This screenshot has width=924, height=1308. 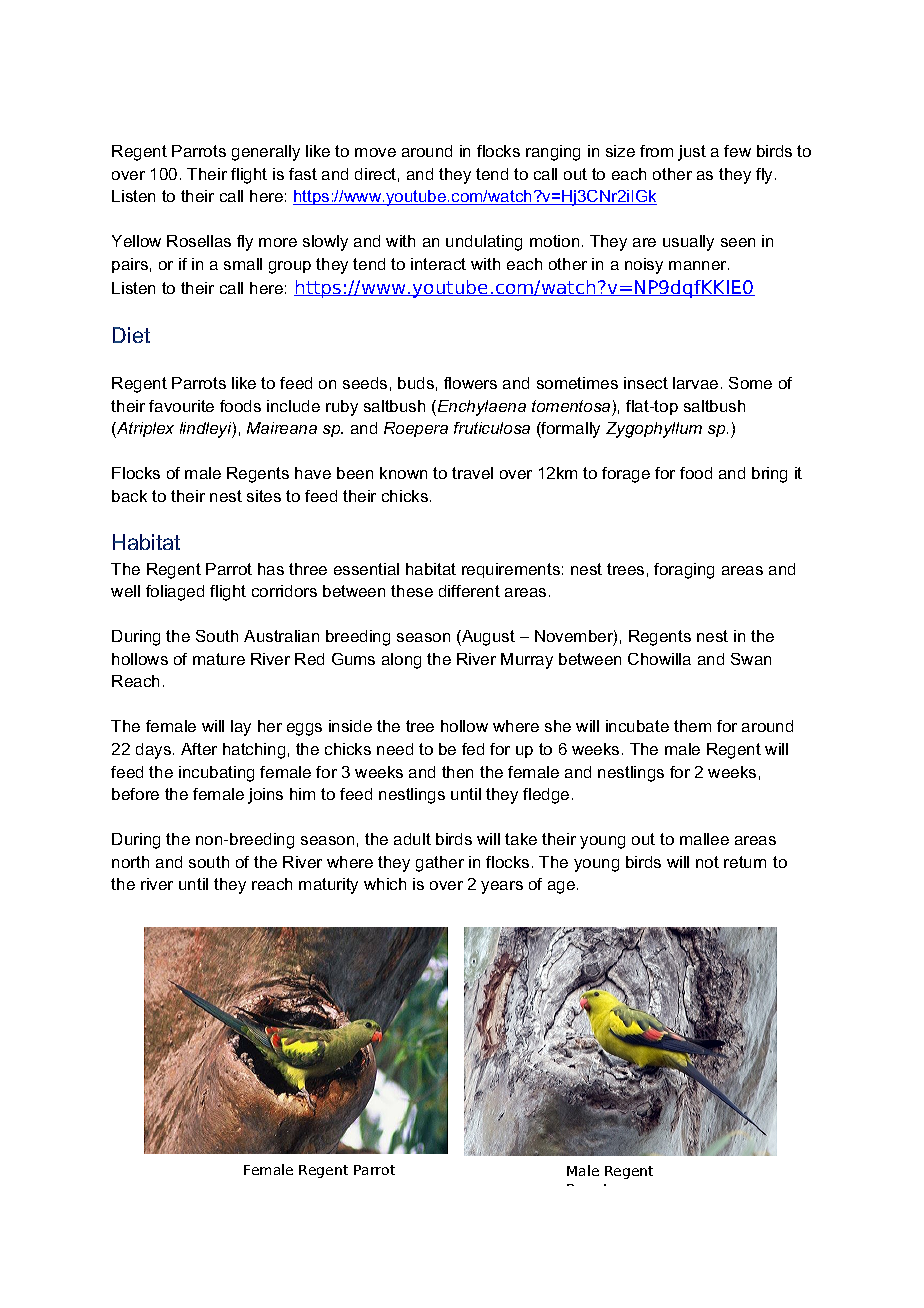 I want to click on north, so click(x=130, y=862).
